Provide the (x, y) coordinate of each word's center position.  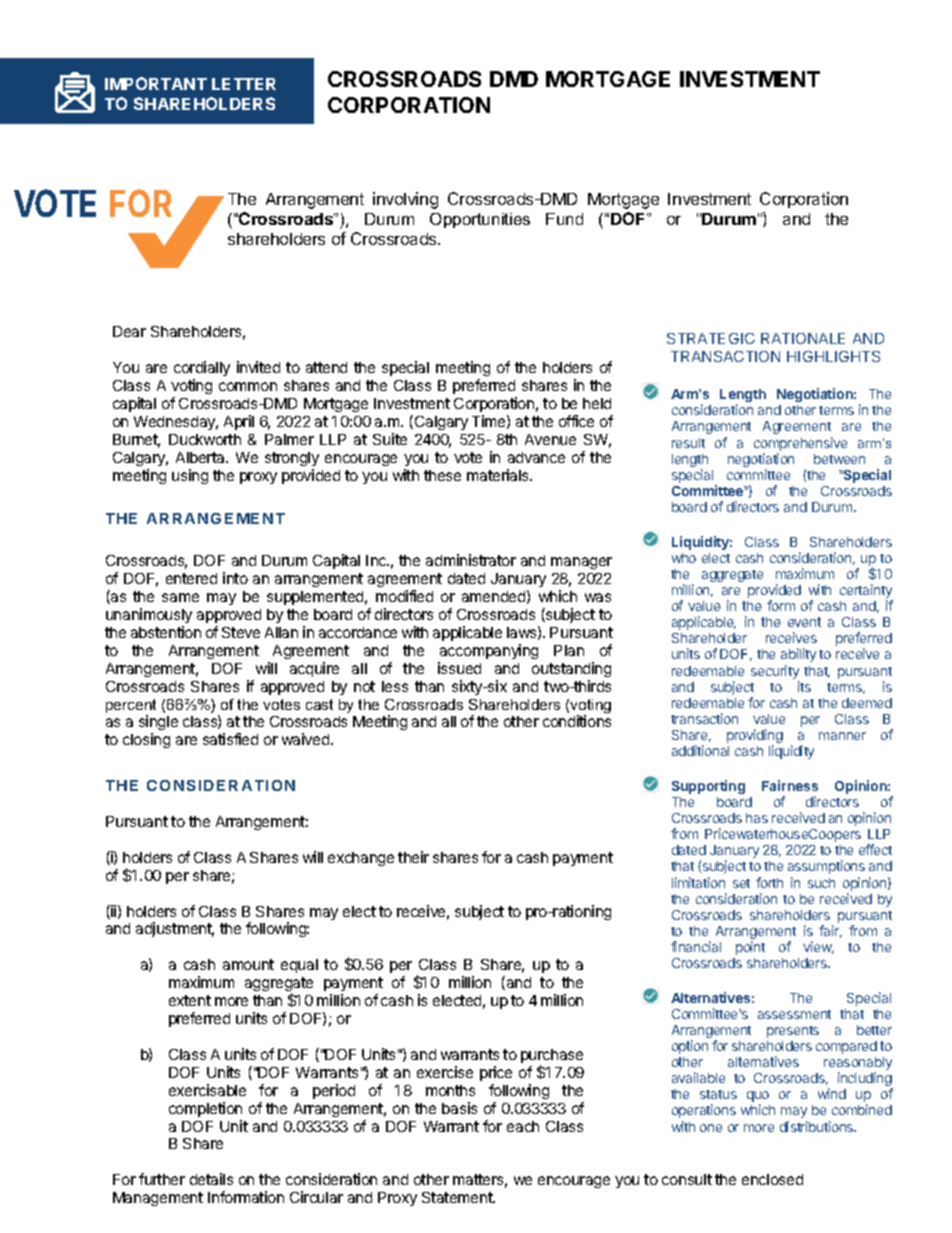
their (413, 857)
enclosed (772, 1179)
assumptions (826, 867)
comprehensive (800, 444)
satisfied (230, 739)
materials (499, 475)
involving (405, 200)
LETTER (244, 84)
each (523, 1126)
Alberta (201, 457)
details (211, 1179)
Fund (564, 219)
